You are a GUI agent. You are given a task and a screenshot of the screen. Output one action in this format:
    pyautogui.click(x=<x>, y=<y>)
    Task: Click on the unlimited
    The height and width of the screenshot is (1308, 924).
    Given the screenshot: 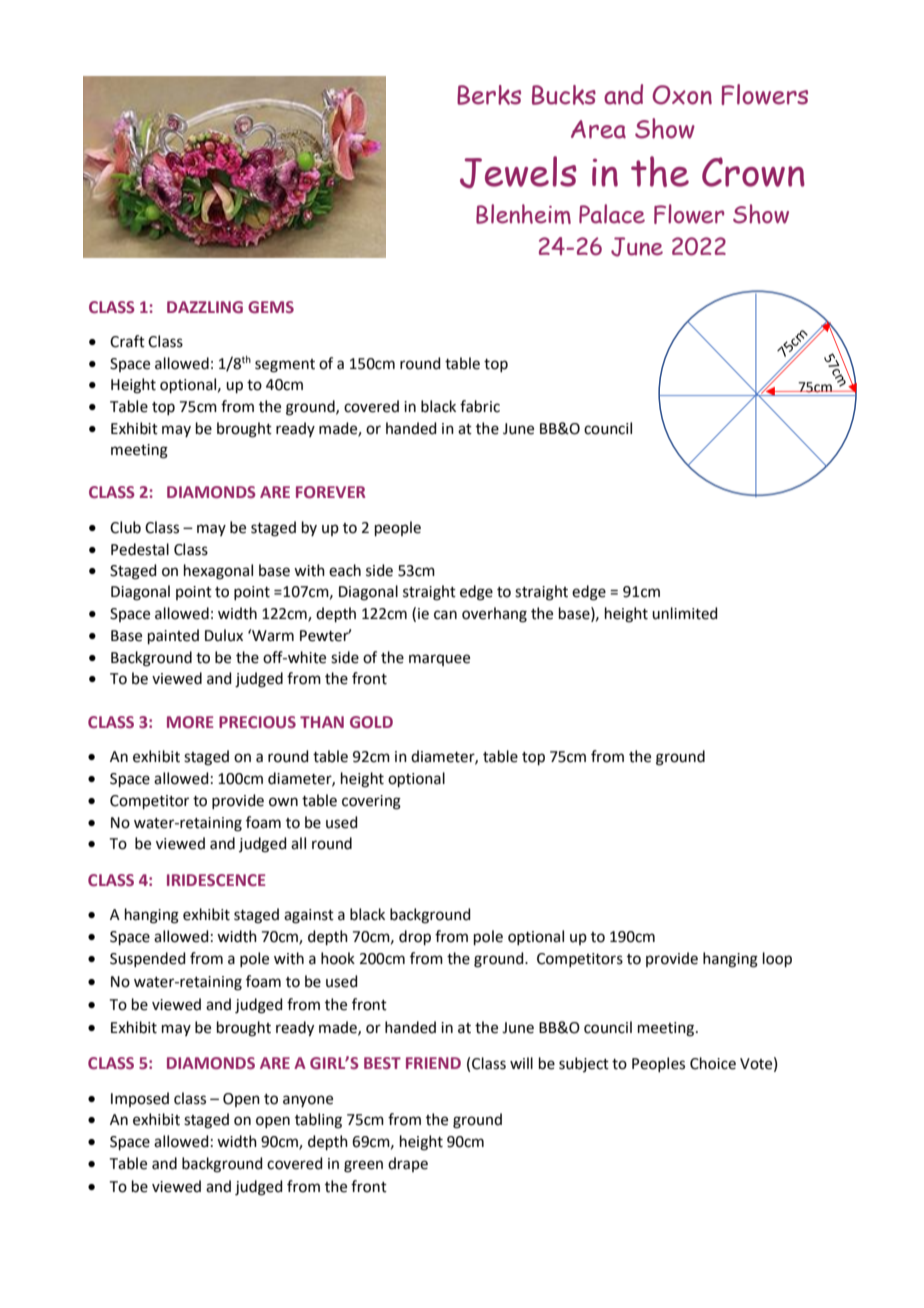 What is the action you would take?
    pyautogui.click(x=685, y=613)
